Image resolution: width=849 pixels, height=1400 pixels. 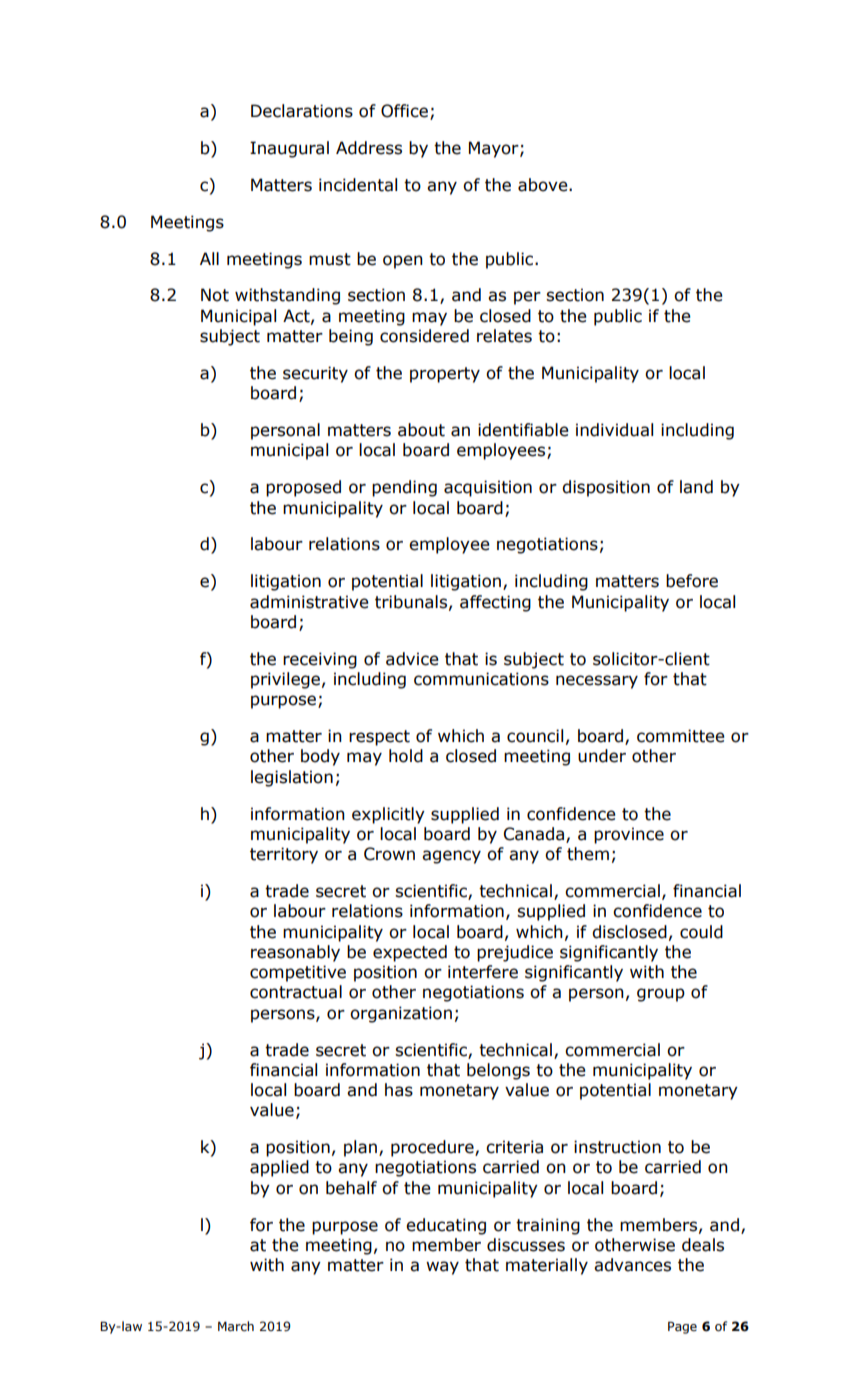 What do you see at coordinates (289, 149) in the screenshot?
I see `Inaugural` at bounding box center [289, 149].
